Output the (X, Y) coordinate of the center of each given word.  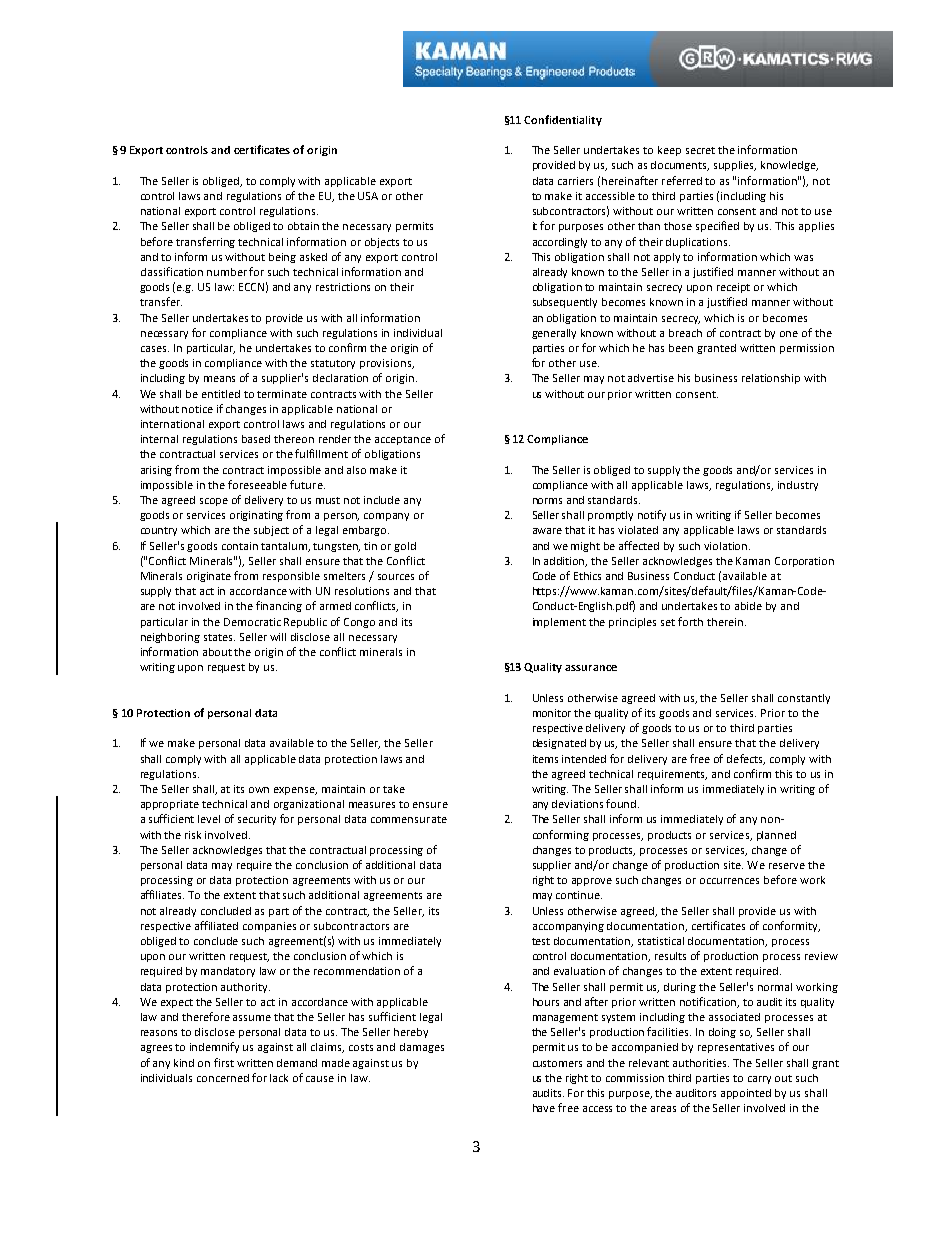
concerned (223, 1078)
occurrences (729, 881)
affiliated (216, 925)
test (541, 941)
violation (727, 546)
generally (554, 334)
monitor (552, 713)
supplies (735, 166)
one (789, 334)
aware (547, 531)
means (219, 379)
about (217, 652)
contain (240, 546)
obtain (303, 226)
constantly (804, 699)
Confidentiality (563, 120)
